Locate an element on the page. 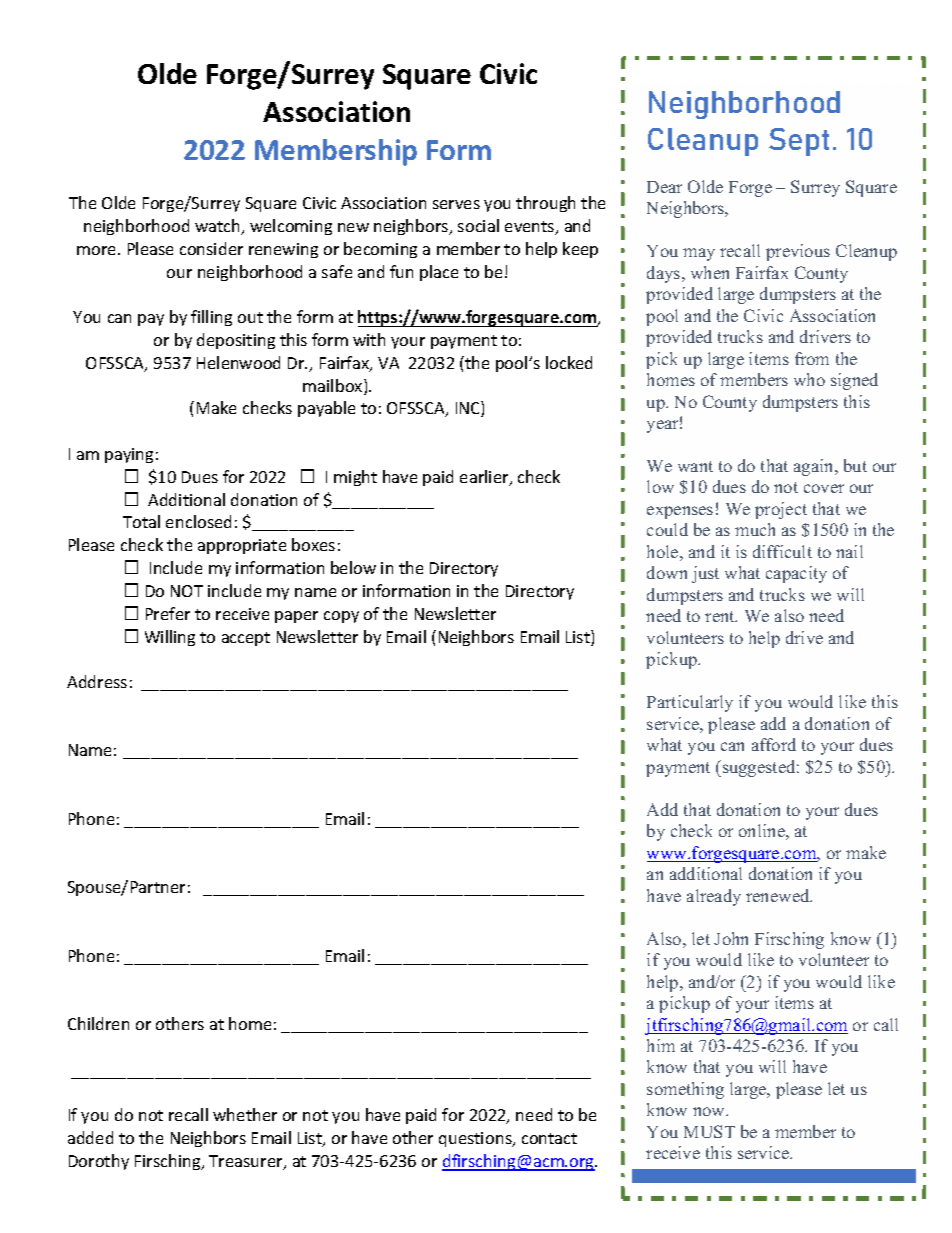 The height and width of the page is (1233, 952). Children is located at coordinates (98, 1023).
